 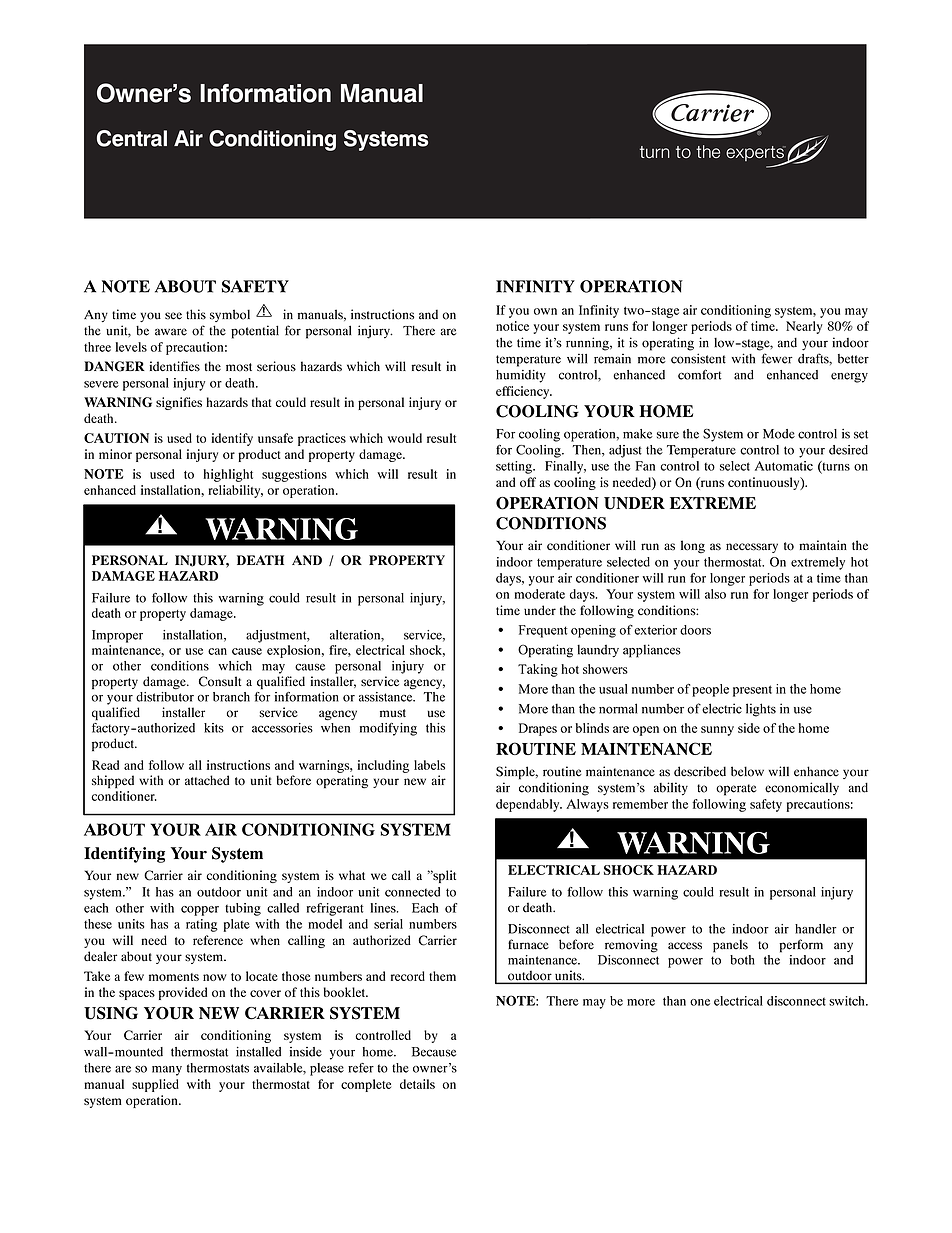 I want to click on signifies, so click(x=179, y=403).
